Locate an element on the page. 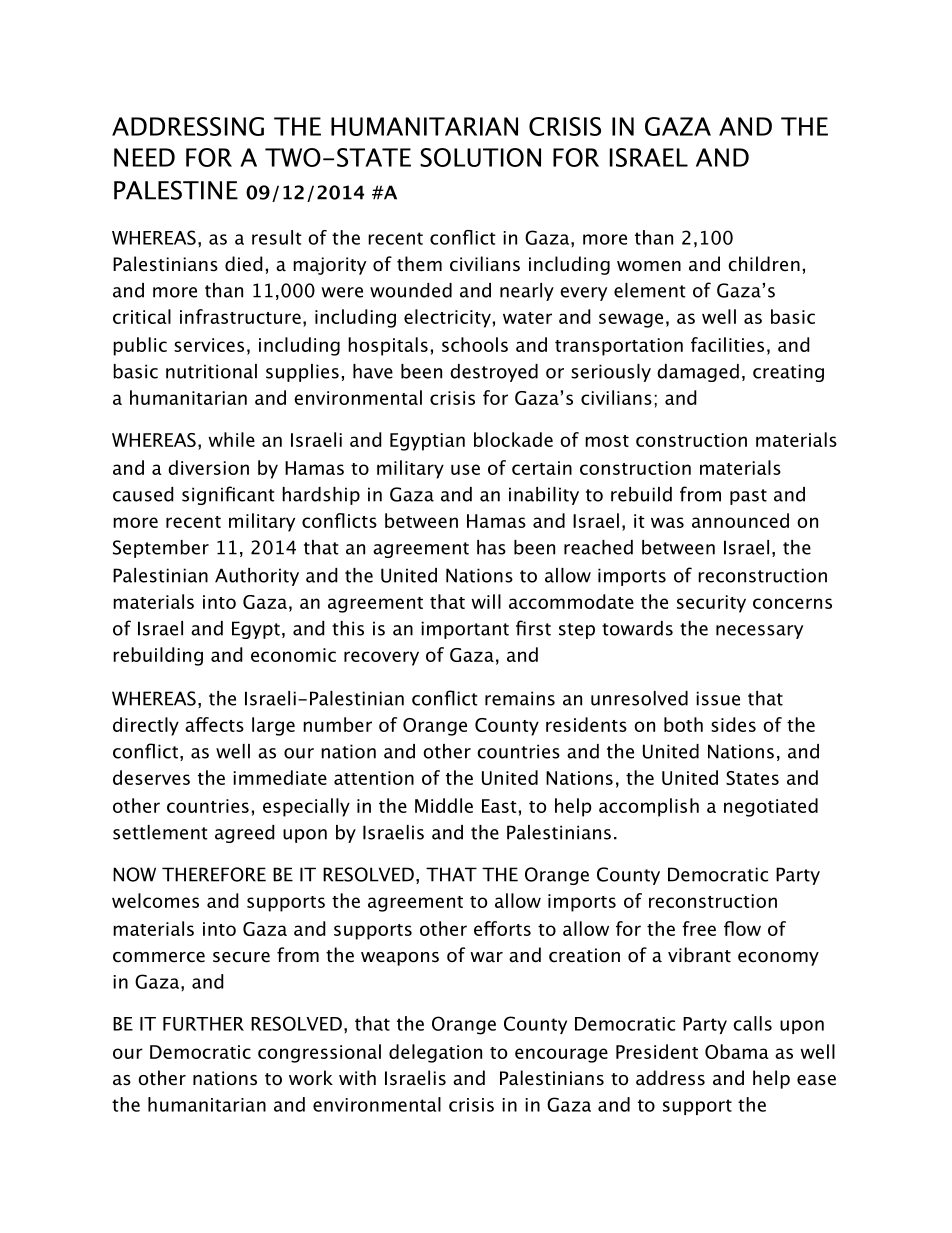 The height and width of the image is (1233, 952). PALESTINE is located at coordinates (176, 190).
